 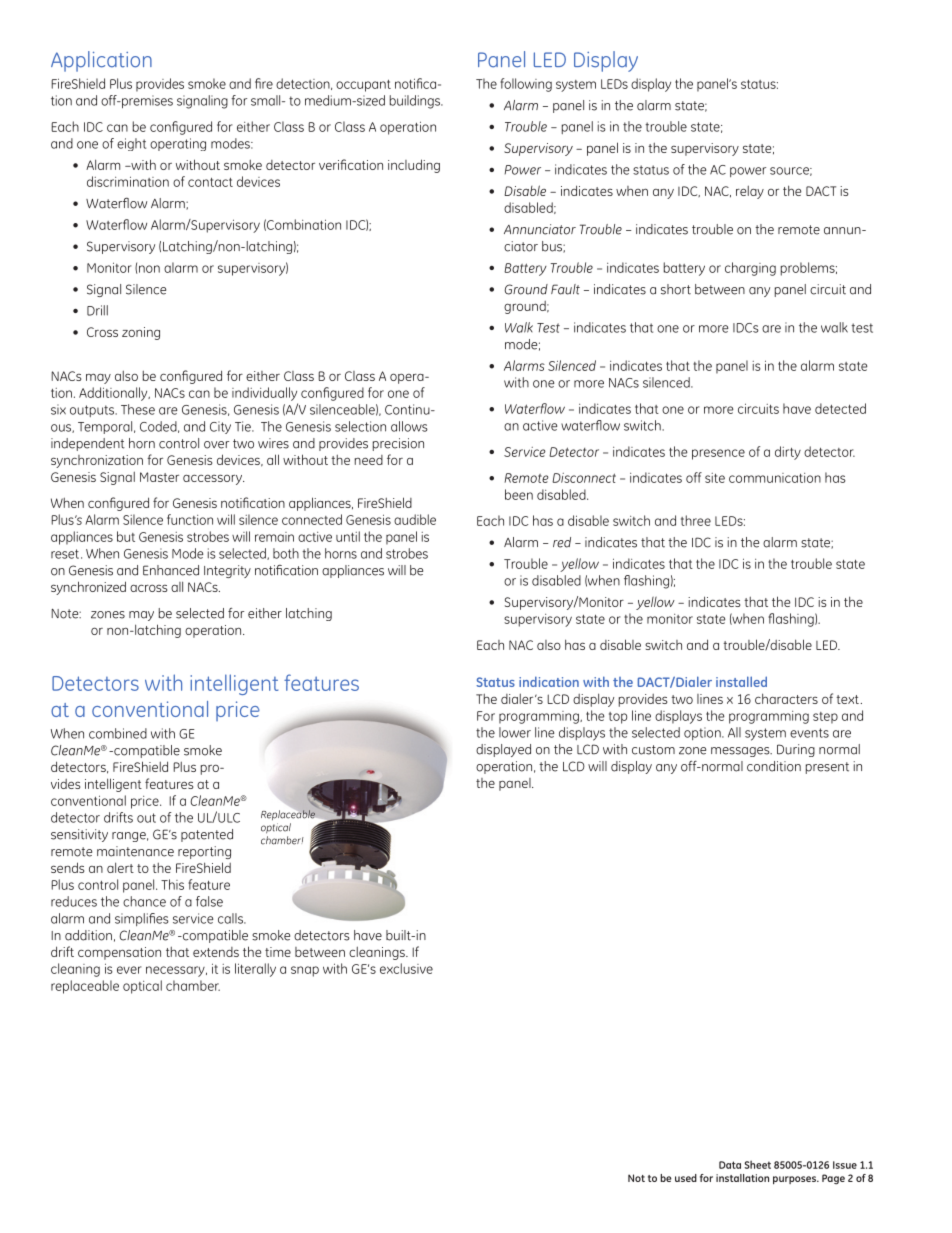 What do you see at coordinates (159, 477) in the document?
I see `Master` at bounding box center [159, 477].
